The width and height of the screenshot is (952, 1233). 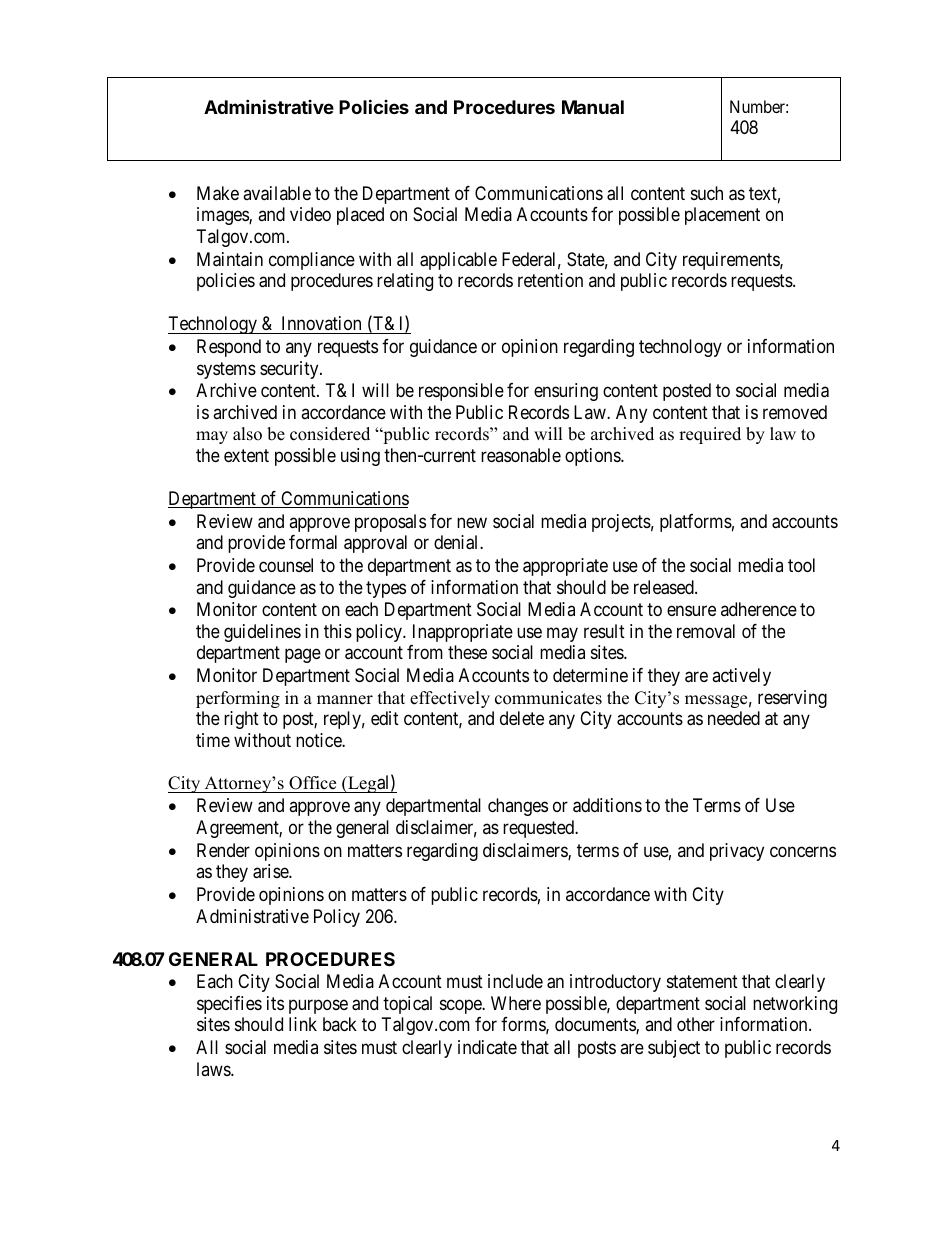 I want to click on indicate, so click(x=487, y=1047).
